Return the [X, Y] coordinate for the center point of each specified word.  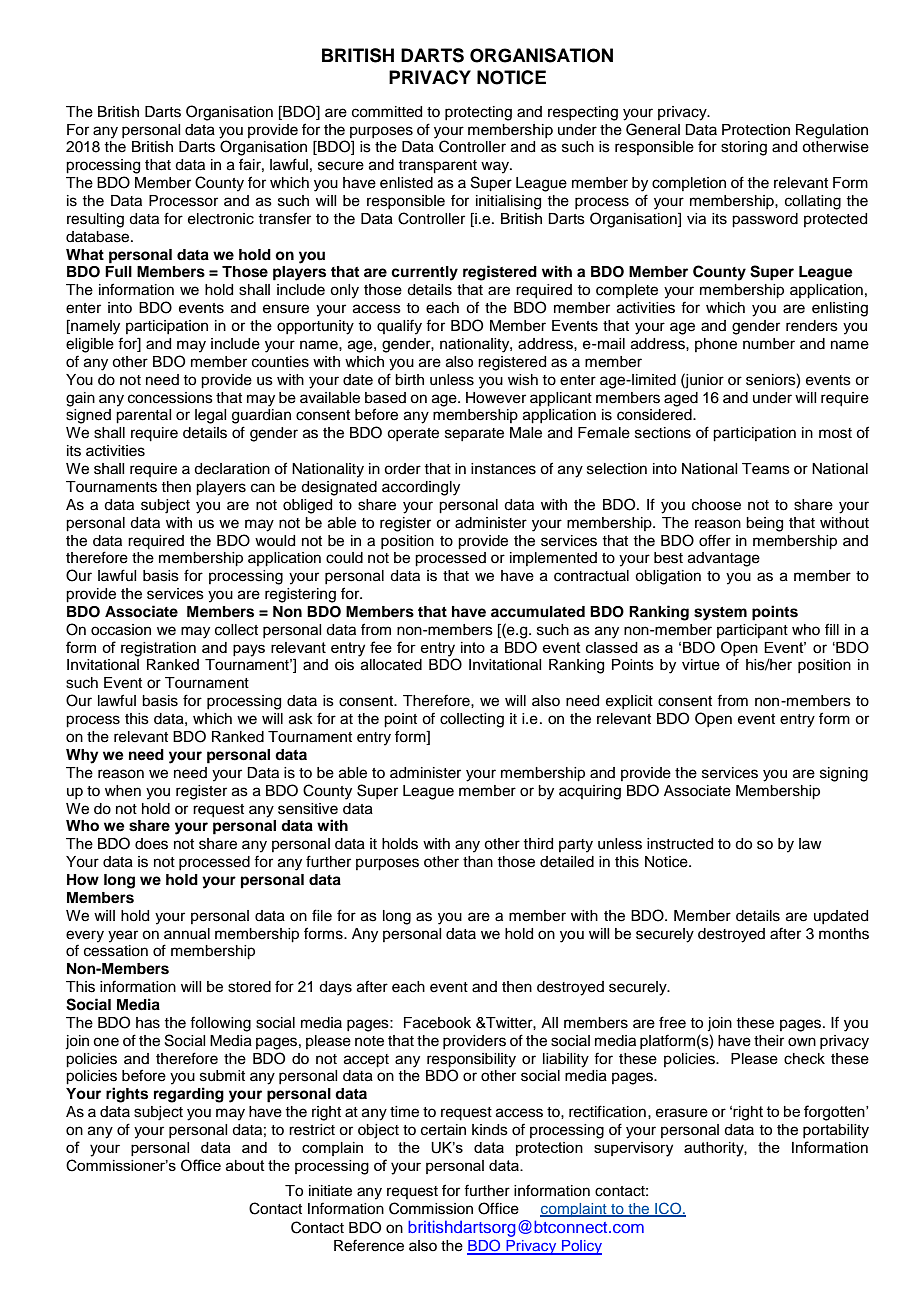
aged [681, 399]
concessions [170, 398]
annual [187, 934]
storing [744, 148]
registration [158, 649]
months [844, 934]
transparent [437, 167]
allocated [391, 665]
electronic [221, 219]
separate [474, 434]
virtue [701, 665]
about [245, 1165]
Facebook [437, 1023]
